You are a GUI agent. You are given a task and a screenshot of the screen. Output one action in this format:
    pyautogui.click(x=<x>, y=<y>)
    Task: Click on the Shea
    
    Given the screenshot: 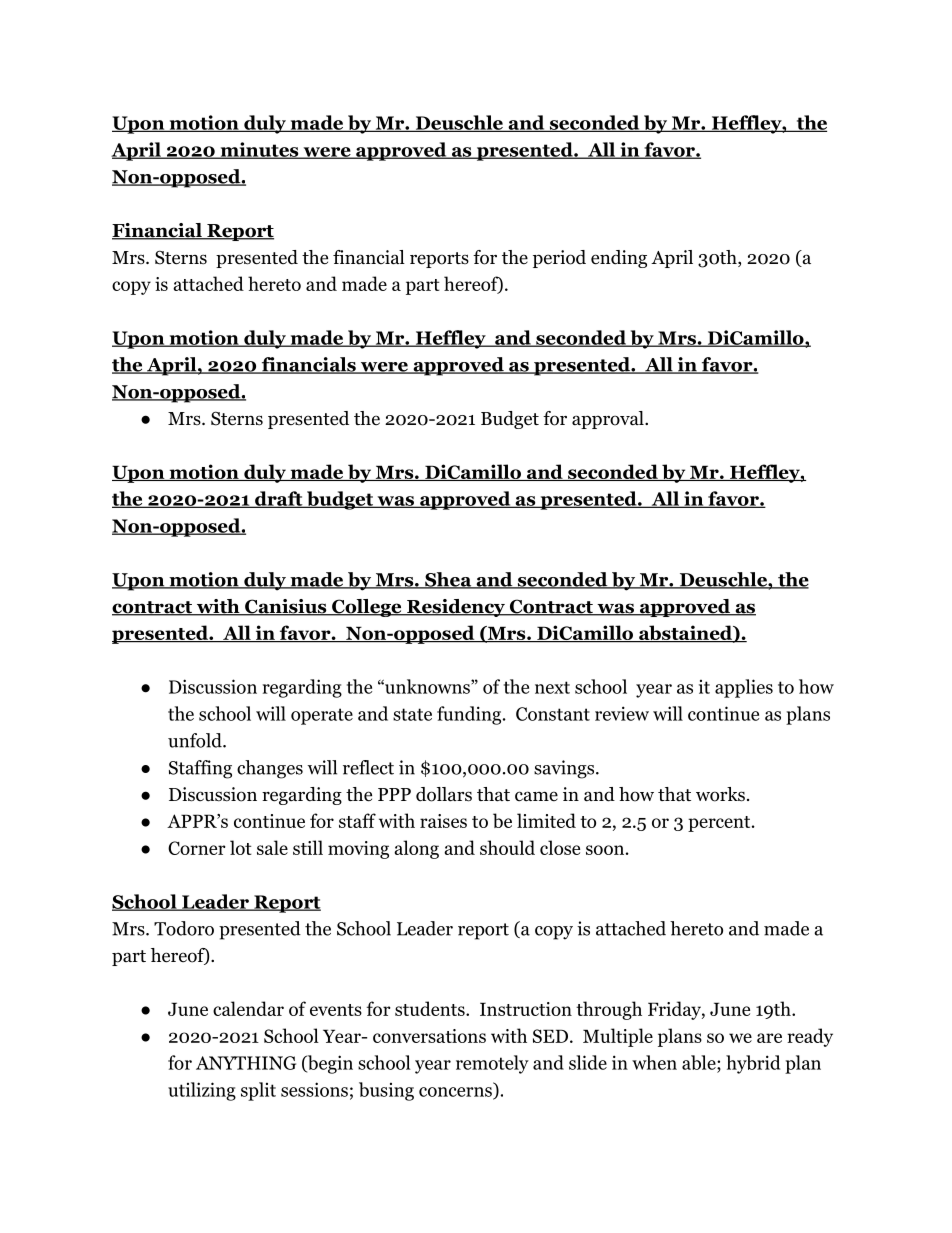 What is the action you would take?
    pyautogui.click(x=447, y=580)
